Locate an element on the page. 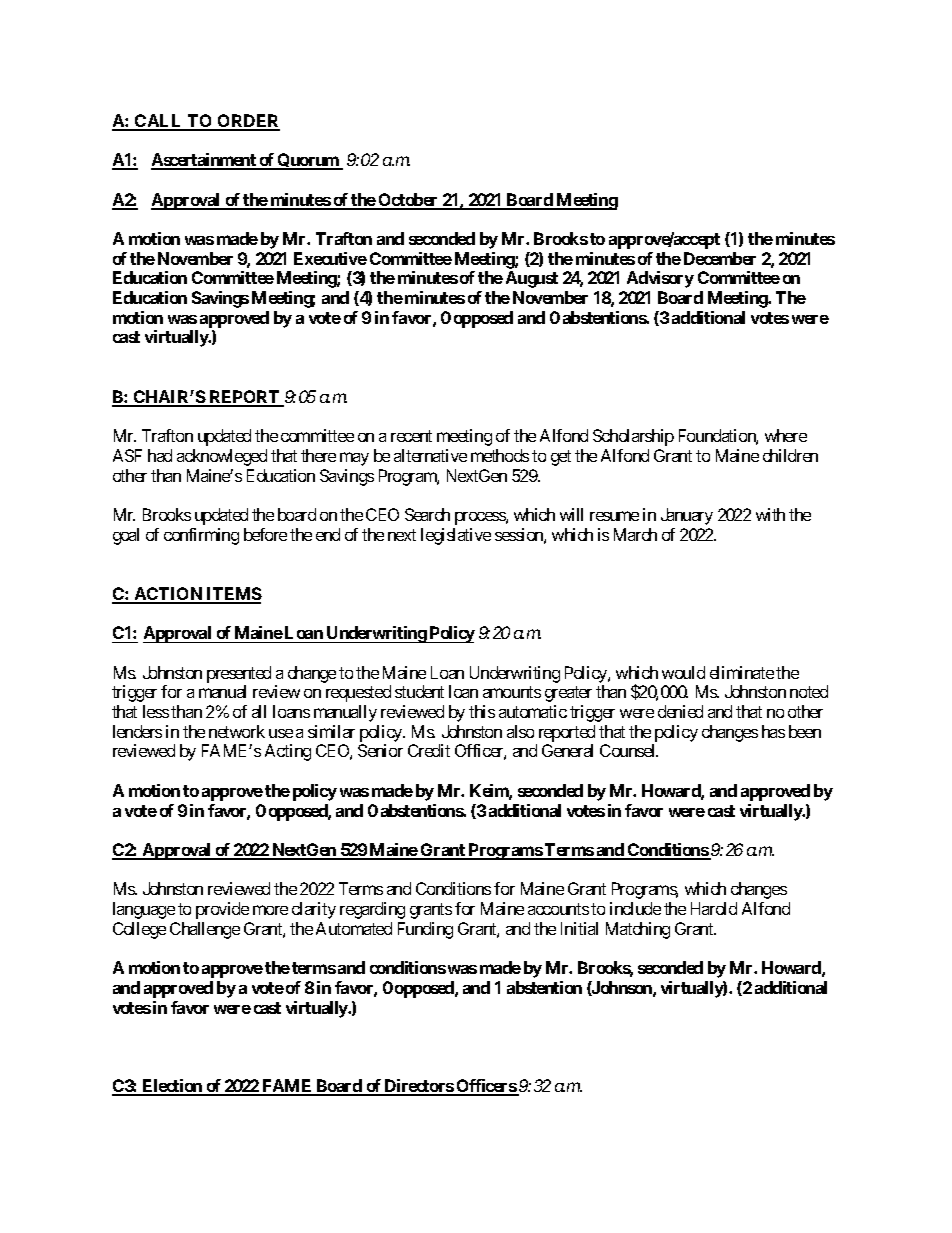  Funding is located at coordinates (425, 930).
